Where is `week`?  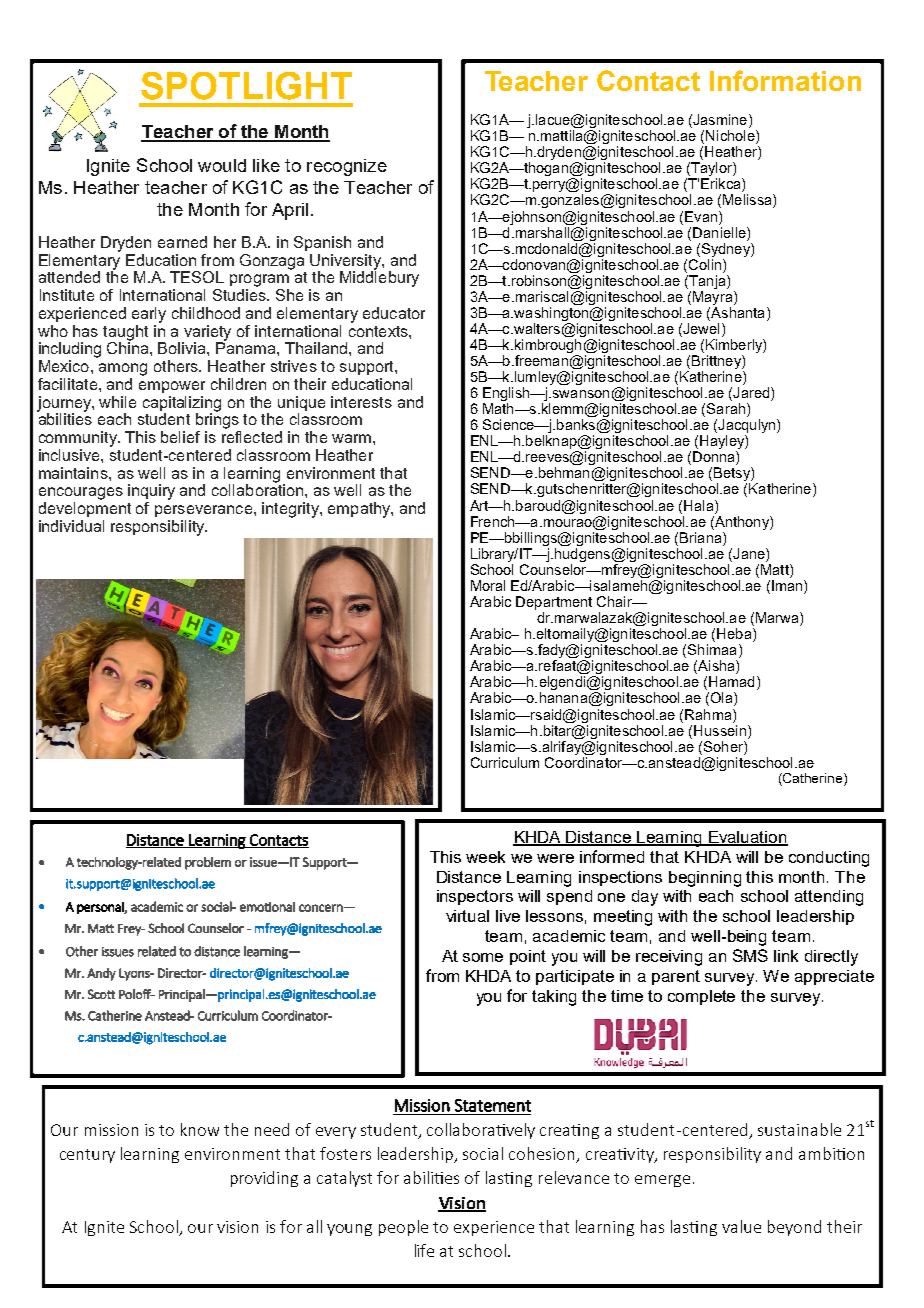 week is located at coordinates (485, 857).
